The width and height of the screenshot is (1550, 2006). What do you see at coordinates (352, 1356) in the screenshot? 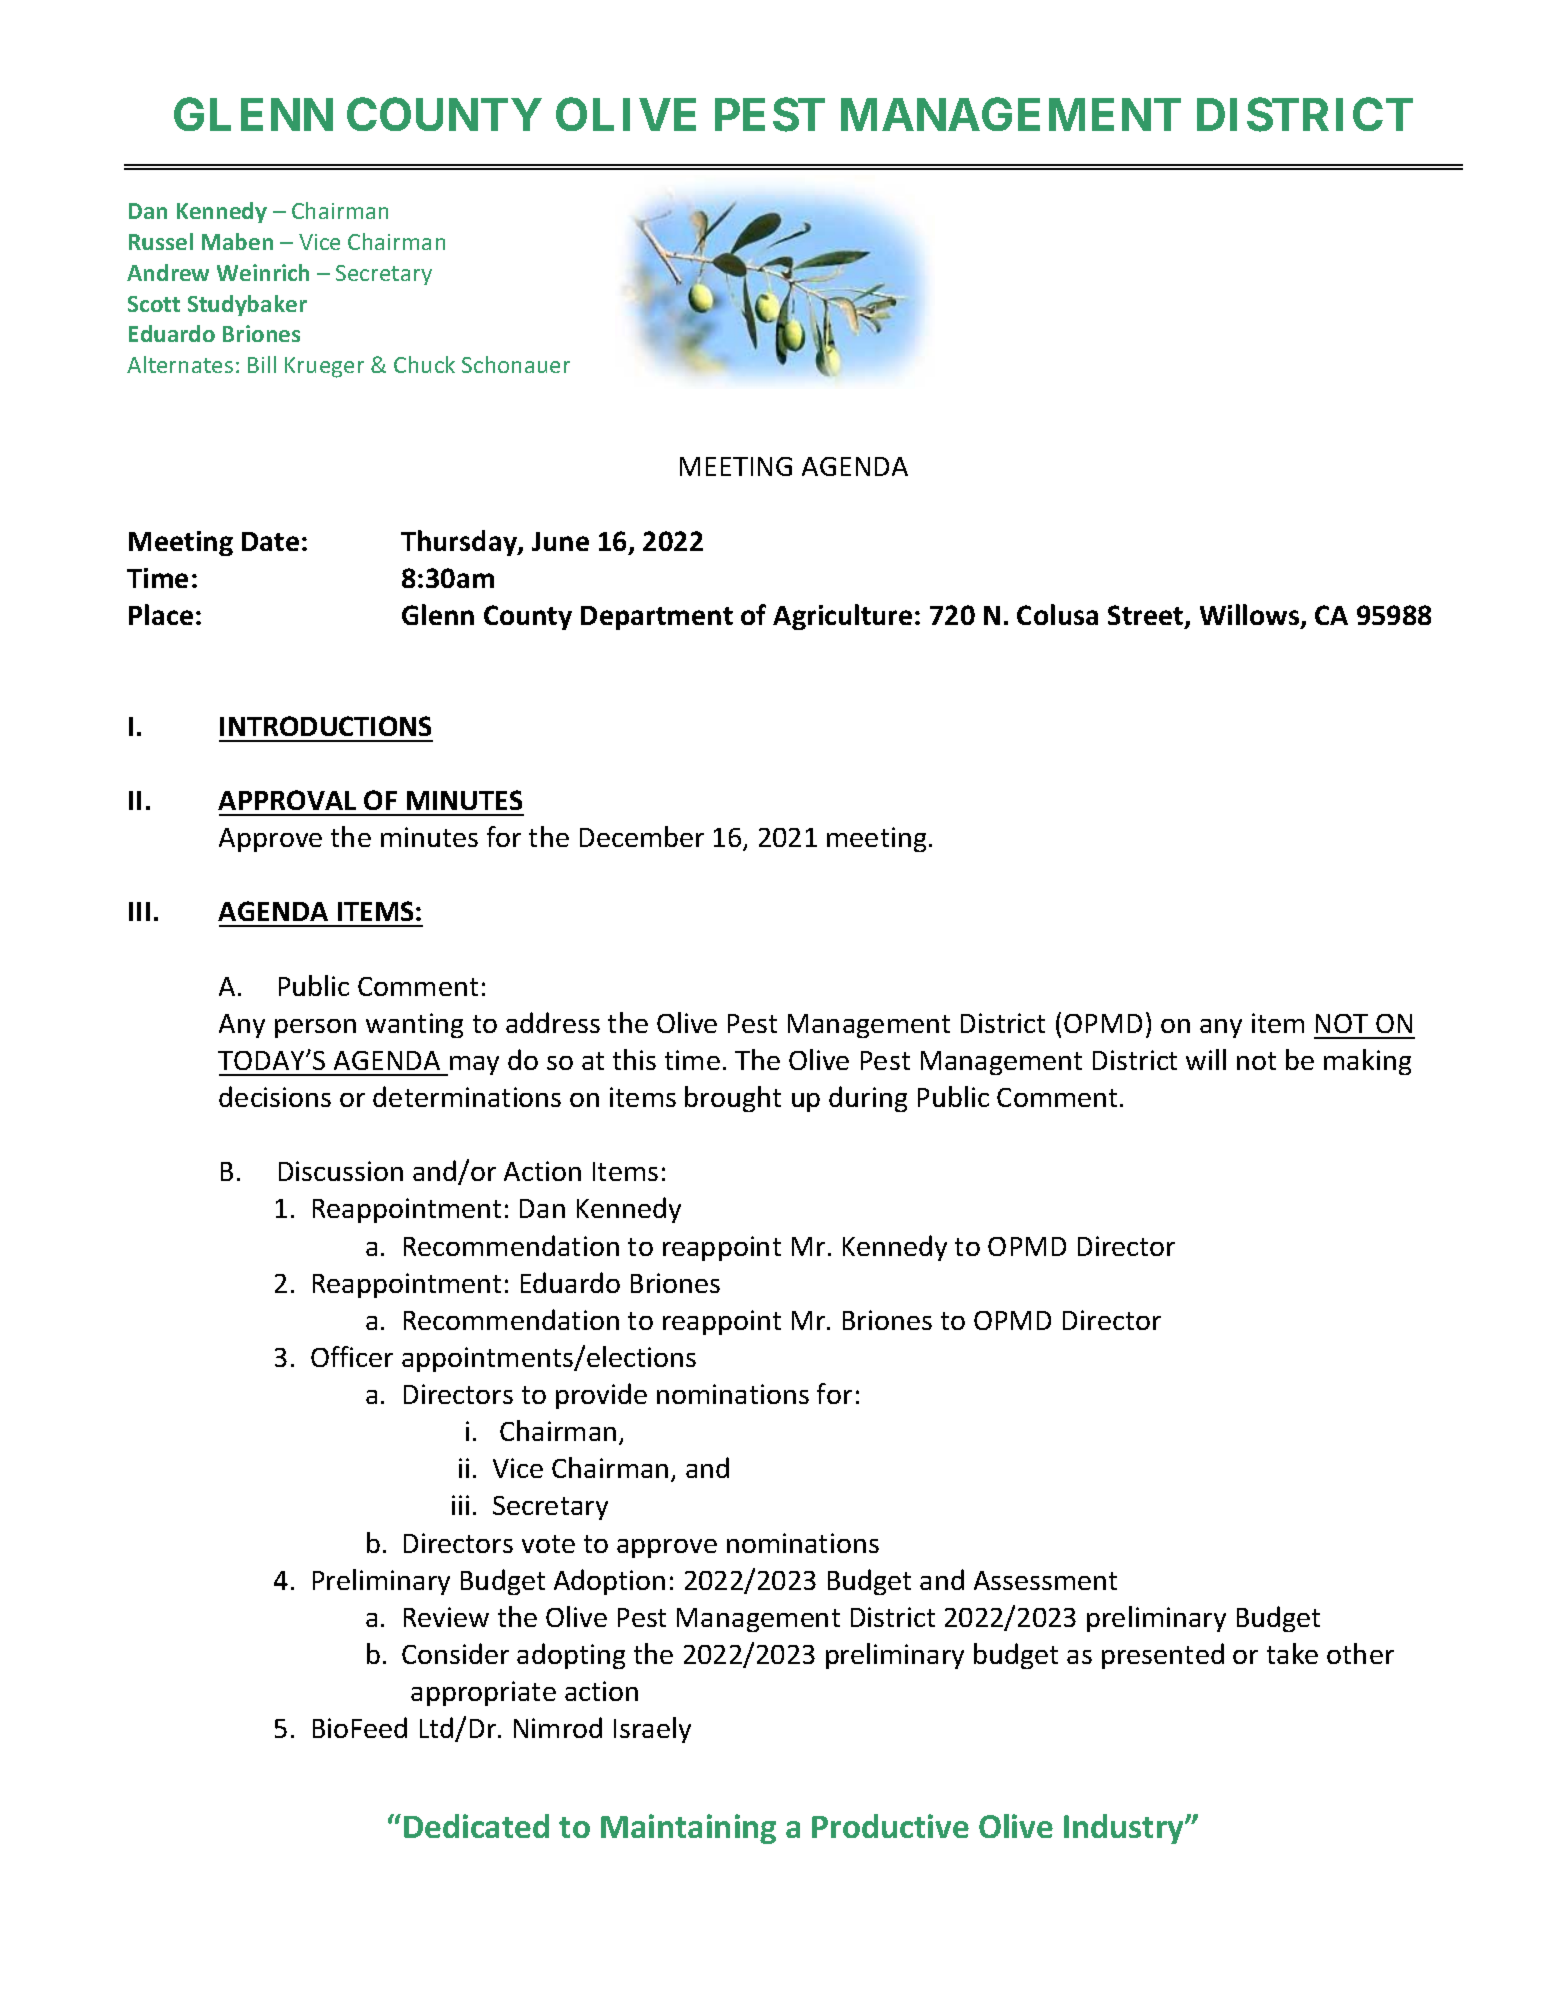
I see `Officer` at bounding box center [352, 1356].
